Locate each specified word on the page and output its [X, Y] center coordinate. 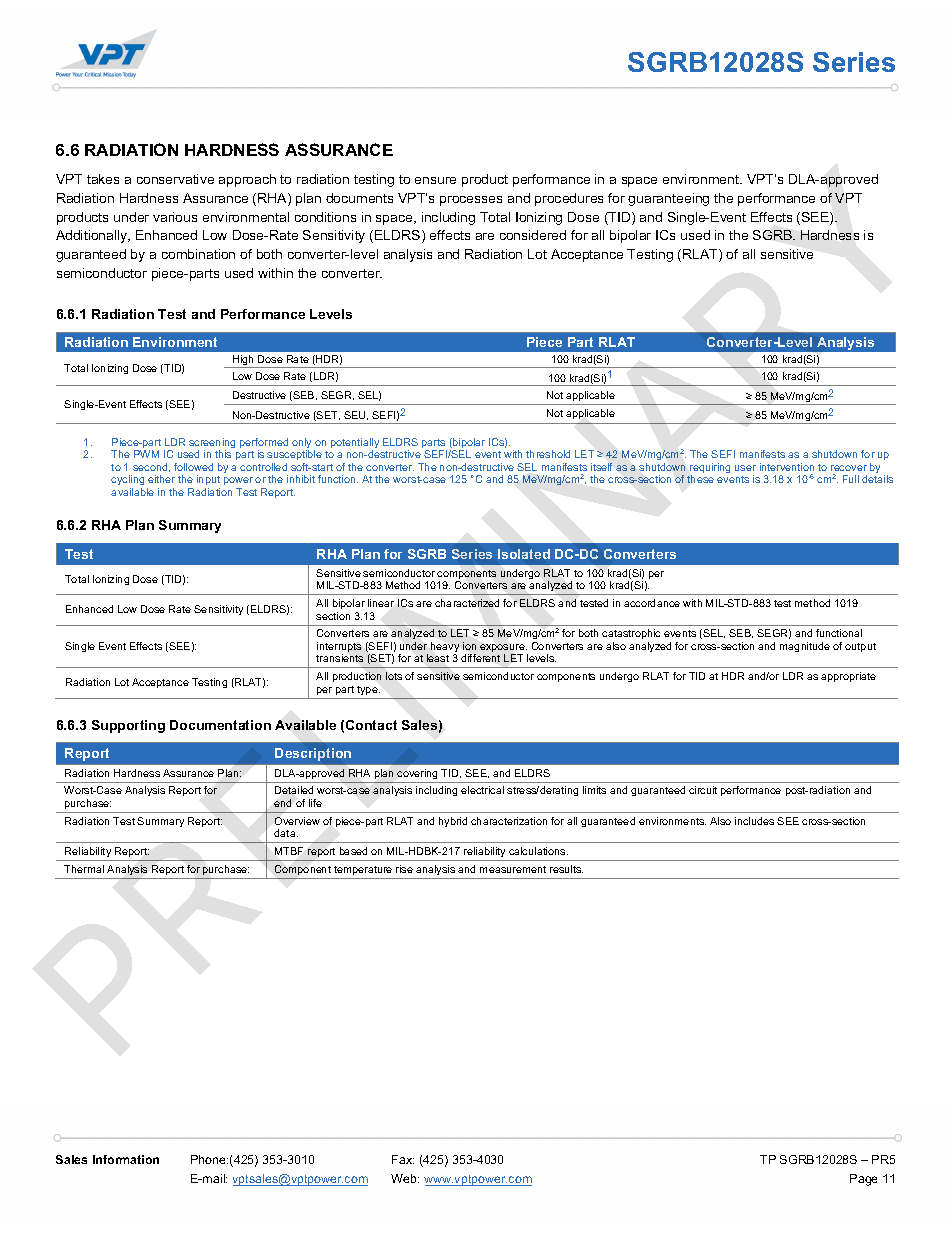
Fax [403, 1159]
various [175, 217]
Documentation [220, 725]
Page [863, 1180]
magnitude [805, 647]
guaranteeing [668, 199]
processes [471, 201]
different [480, 658]
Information [126, 1159]
